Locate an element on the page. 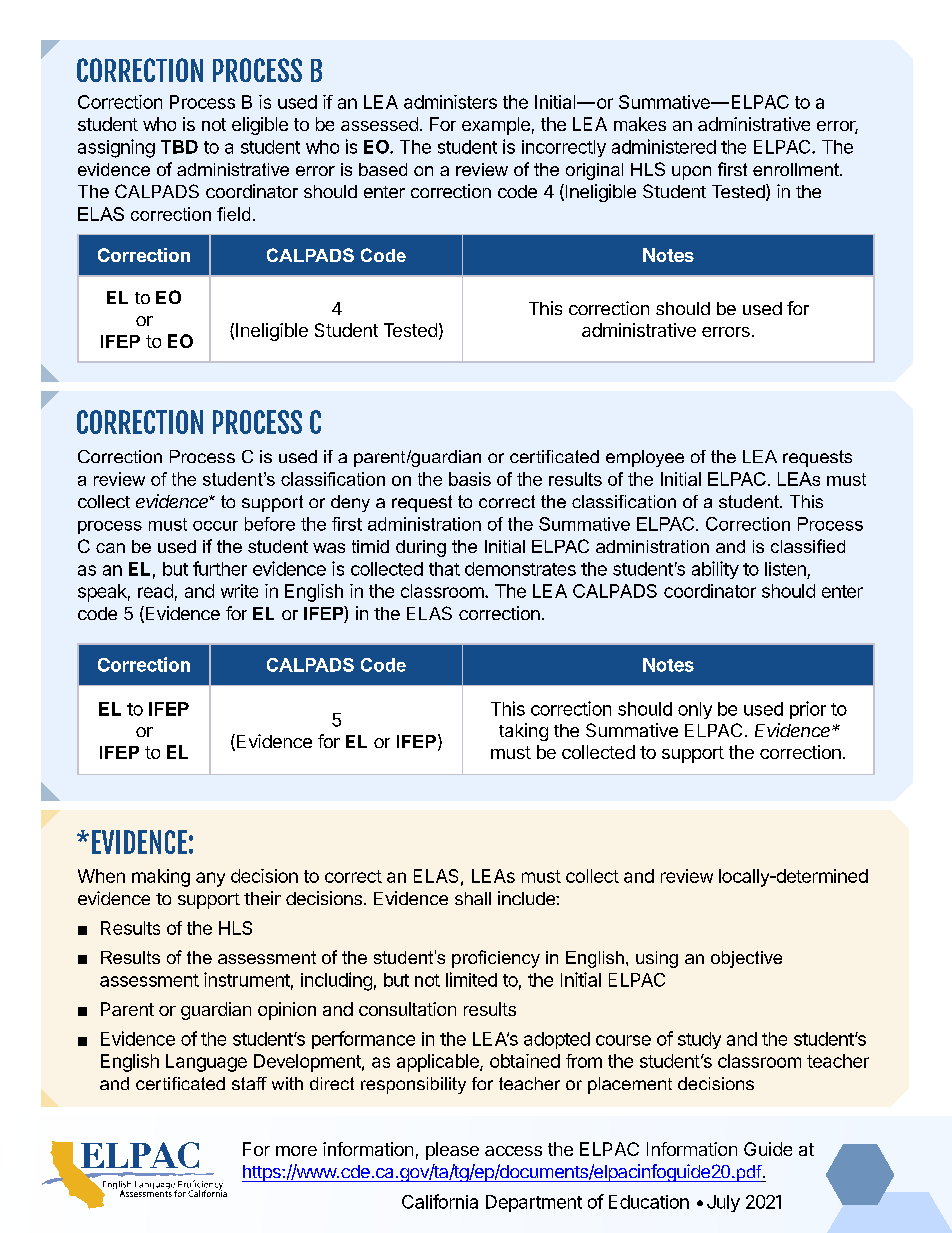  any is located at coordinates (210, 879).
